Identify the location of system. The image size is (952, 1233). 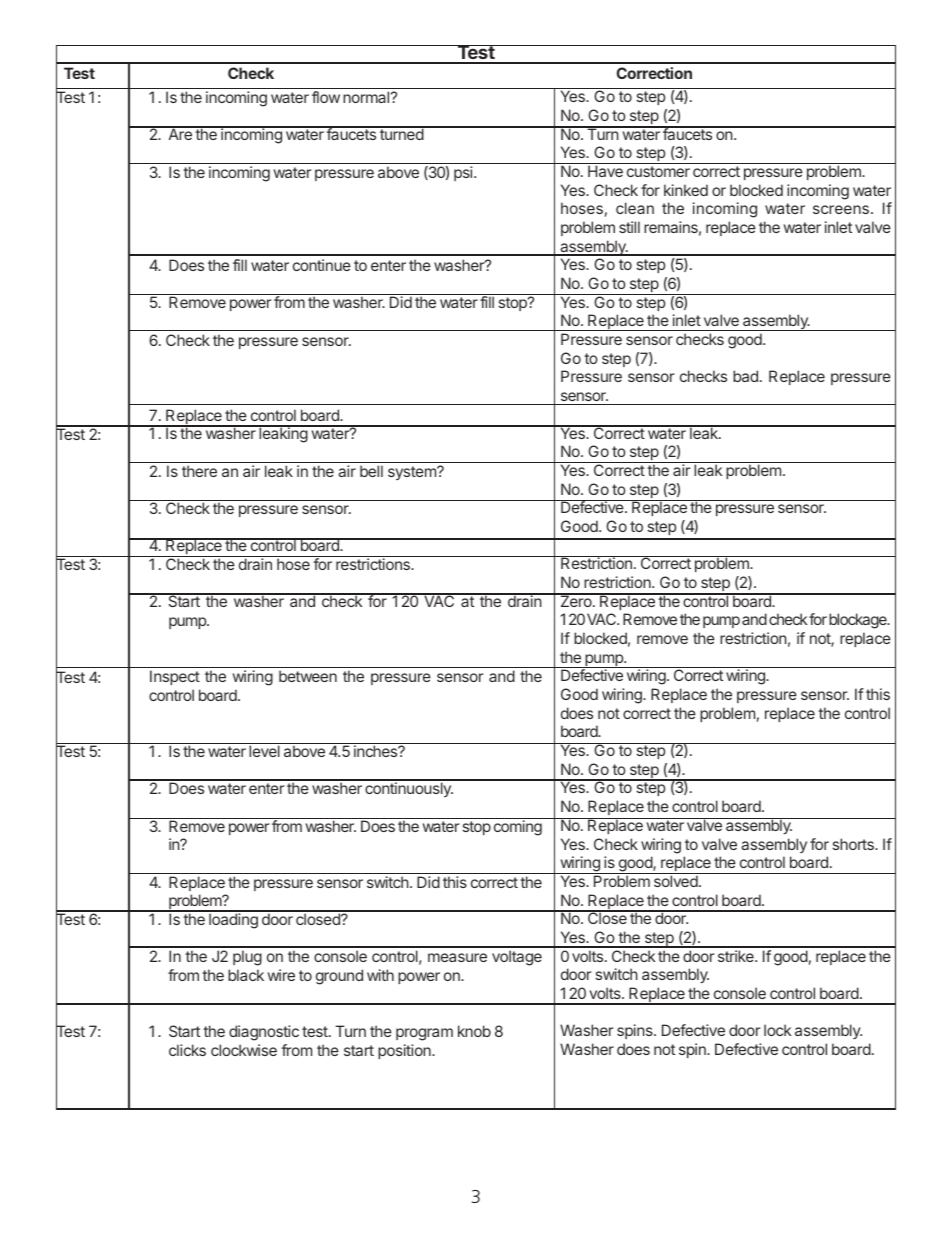
(413, 473).
